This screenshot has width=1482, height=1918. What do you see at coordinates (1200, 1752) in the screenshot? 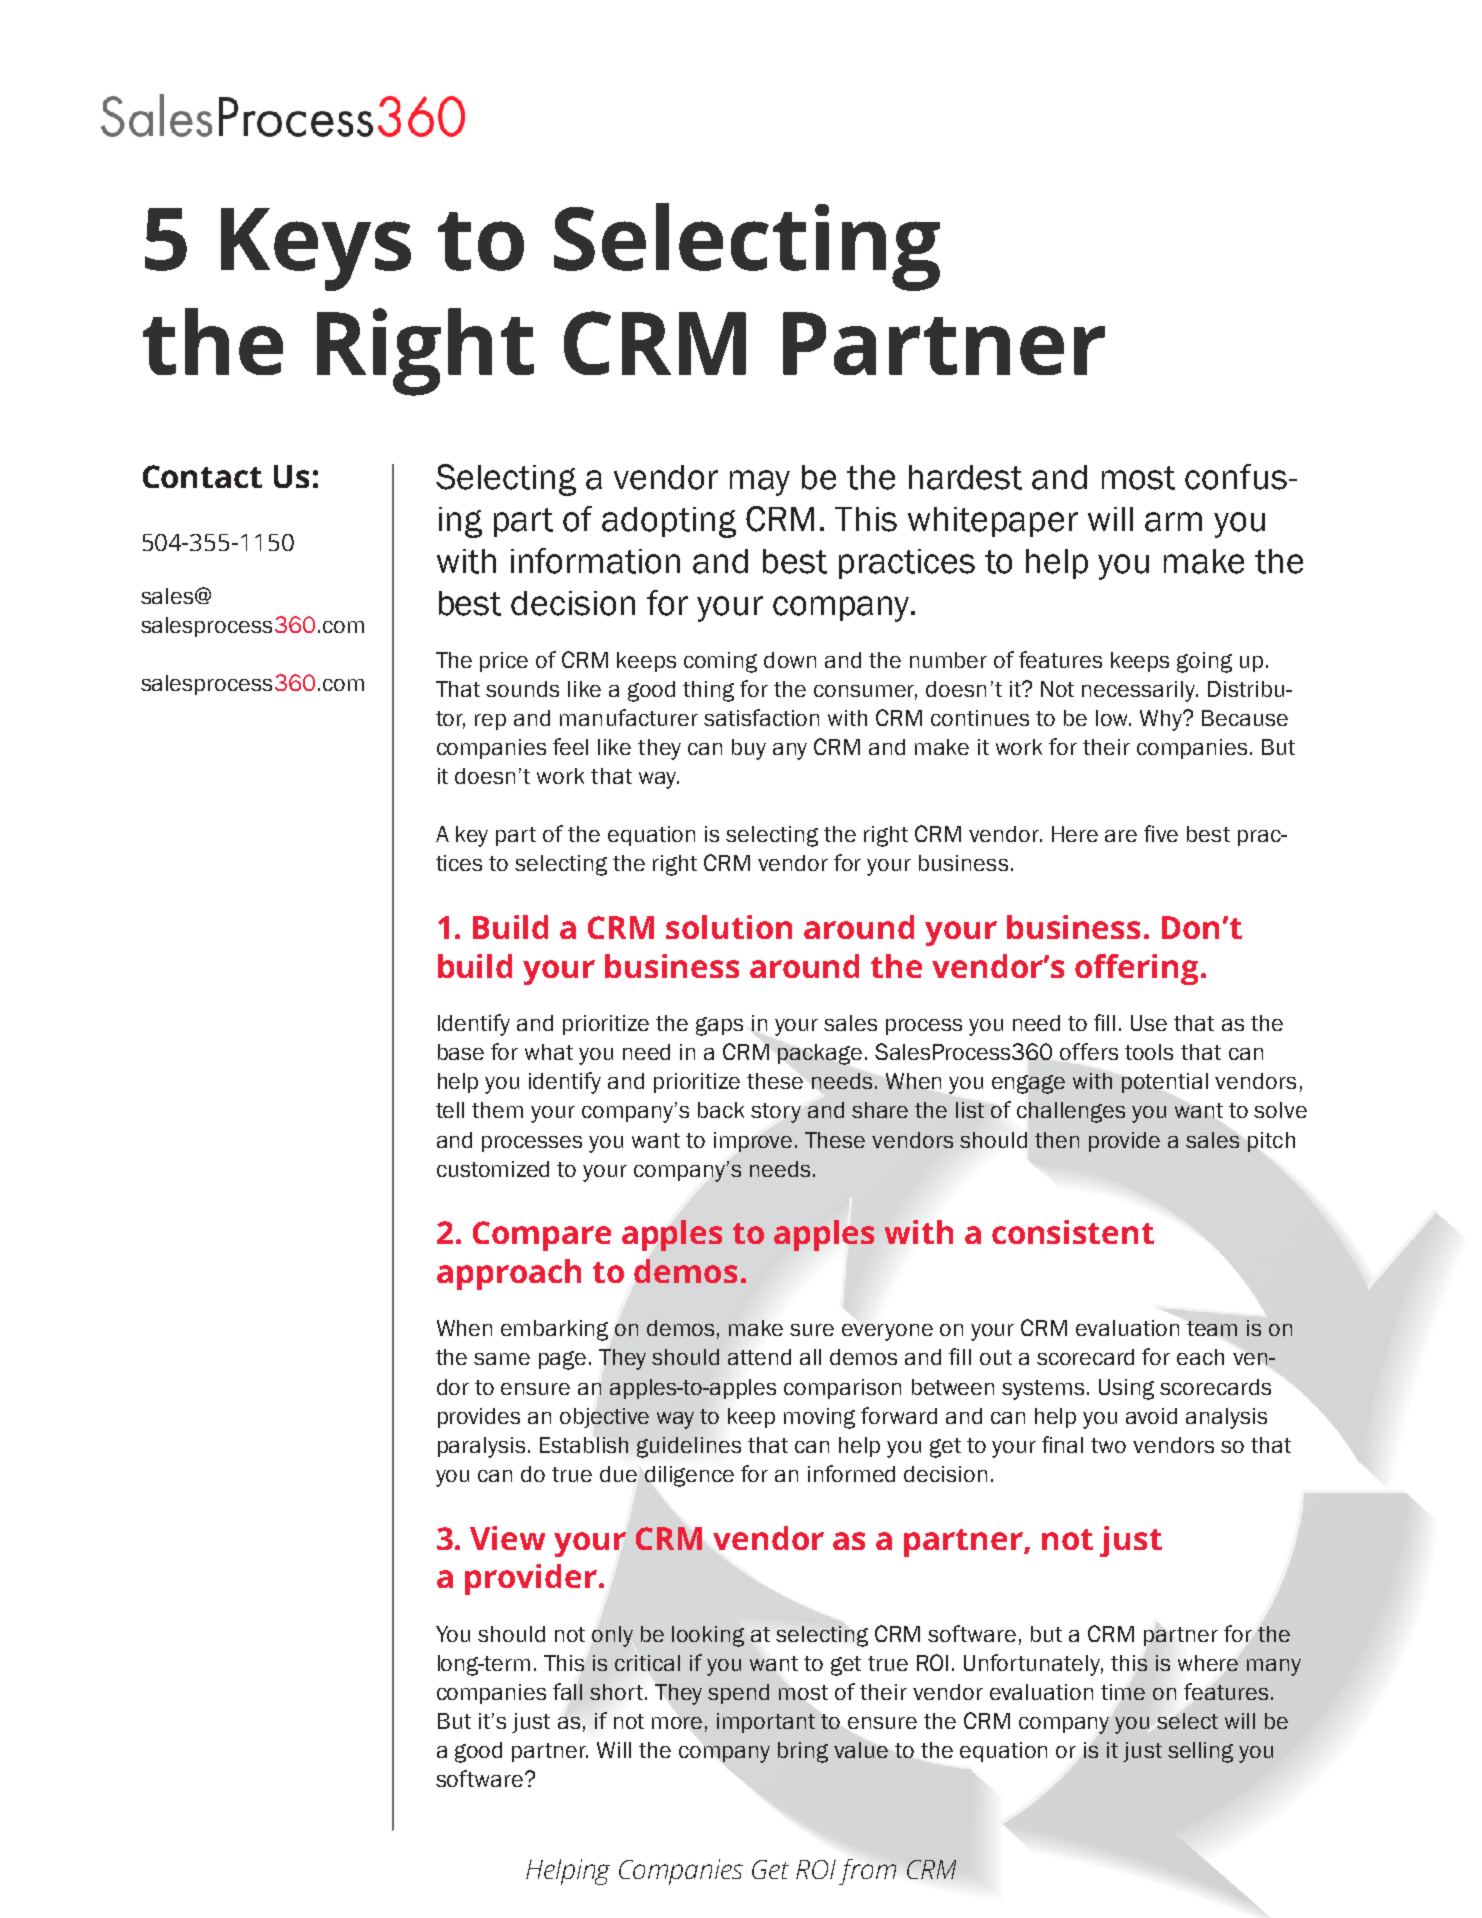
I see `selling` at bounding box center [1200, 1752].
